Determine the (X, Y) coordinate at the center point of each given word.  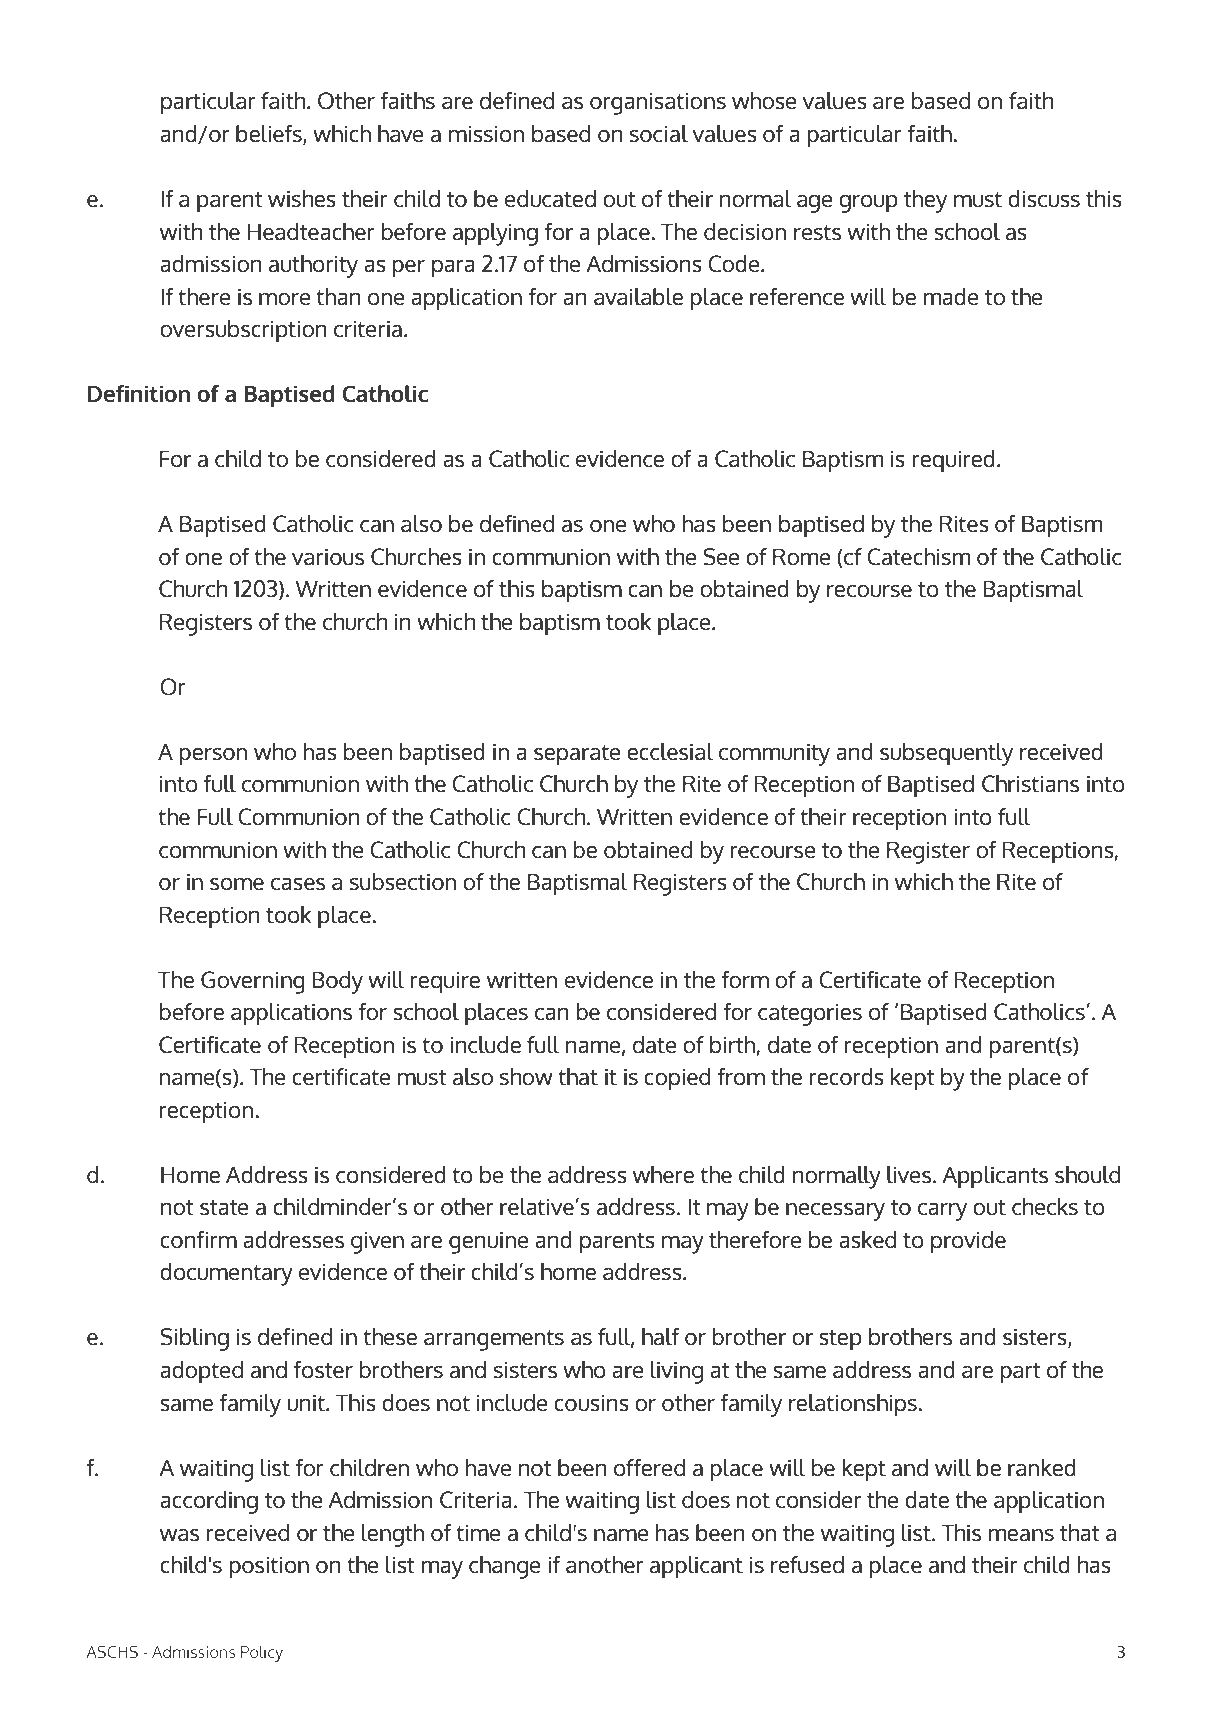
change (505, 1567)
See (721, 556)
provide (968, 1242)
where (663, 1174)
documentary (226, 1274)
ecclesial (670, 751)
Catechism (918, 556)
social (659, 133)
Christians (1030, 783)
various (328, 557)
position (269, 1568)
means (1021, 1535)
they (925, 201)
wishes (302, 198)
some (237, 884)
